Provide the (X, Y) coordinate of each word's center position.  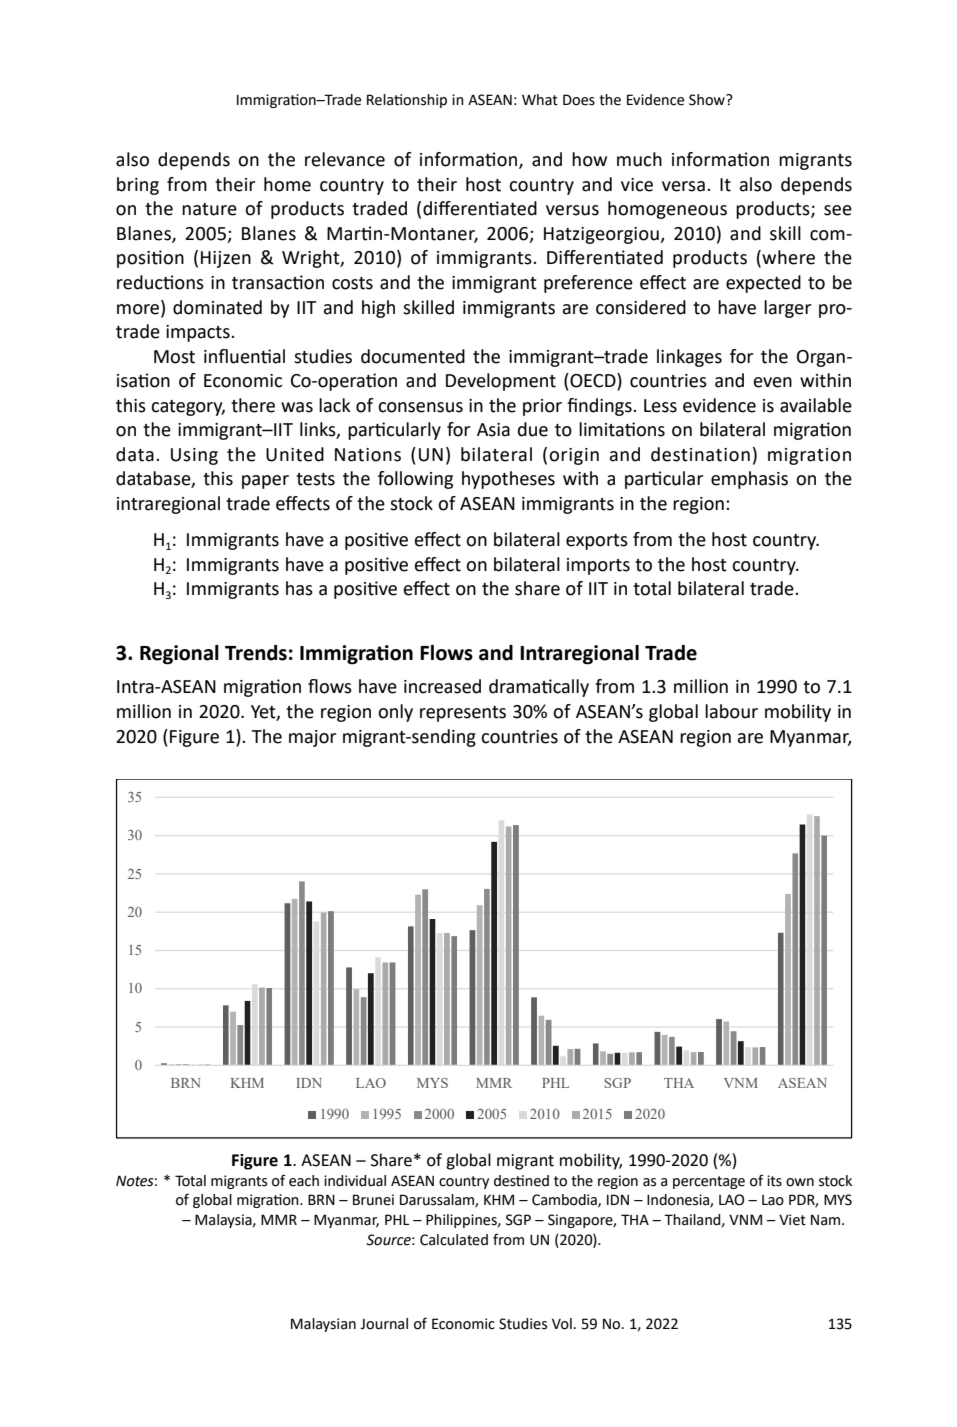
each (304, 1181)
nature (209, 209)
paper (265, 482)
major (312, 738)
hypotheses (508, 480)
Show (708, 100)
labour (731, 711)
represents (463, 714)
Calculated (454, 1240)
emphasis (749, 480)
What (540, 100)
